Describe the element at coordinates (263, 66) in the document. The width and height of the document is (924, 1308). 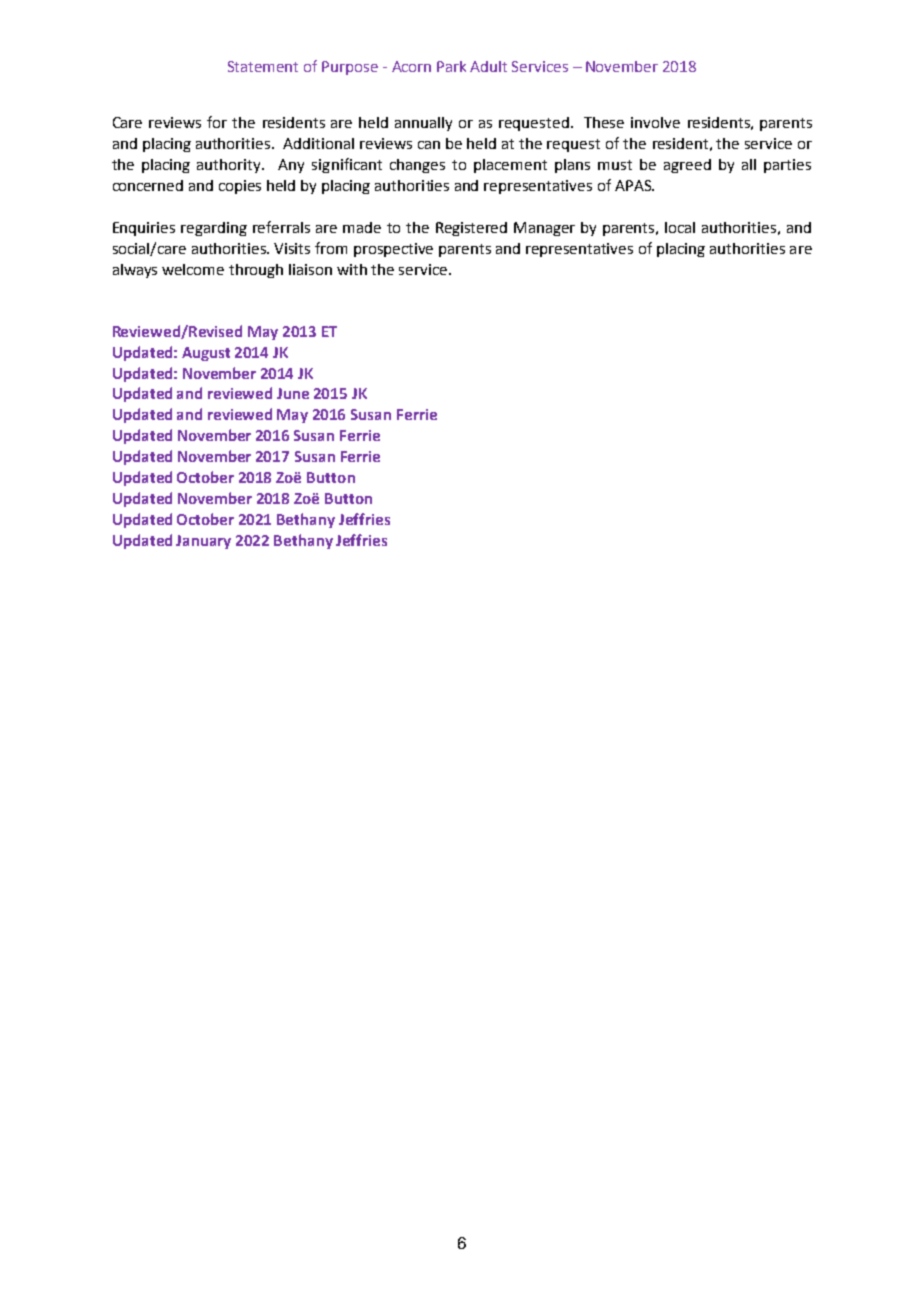
I see `Statement` at that location.
